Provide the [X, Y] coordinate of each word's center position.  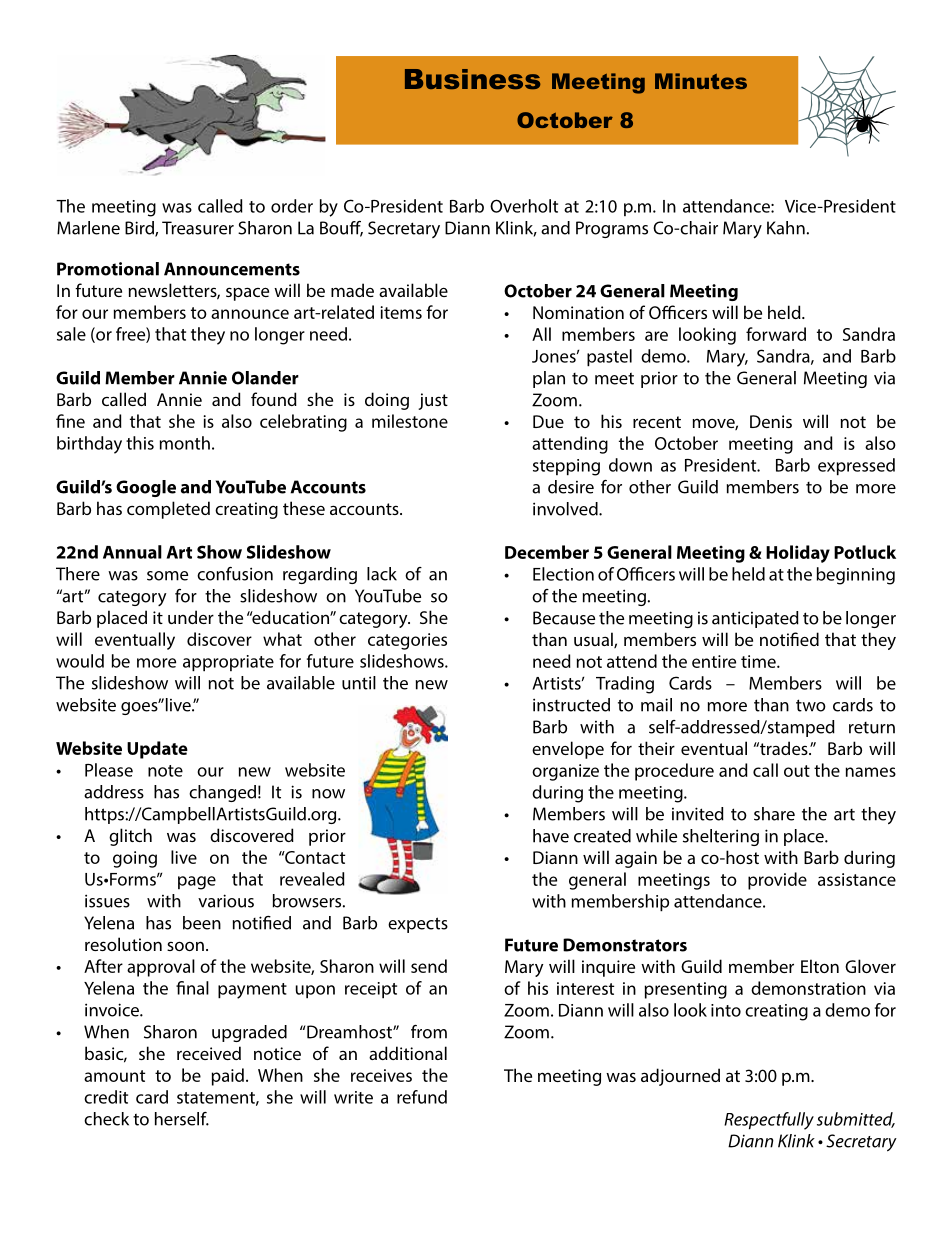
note [165, 771]
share [774, 814]
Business [472, 79]
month [185, 443]
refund [422, 1097]
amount [114, 1076]
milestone [410, 421]
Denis [771, 421]
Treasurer [198, 228]
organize [565, 772]
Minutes [701, 81]
